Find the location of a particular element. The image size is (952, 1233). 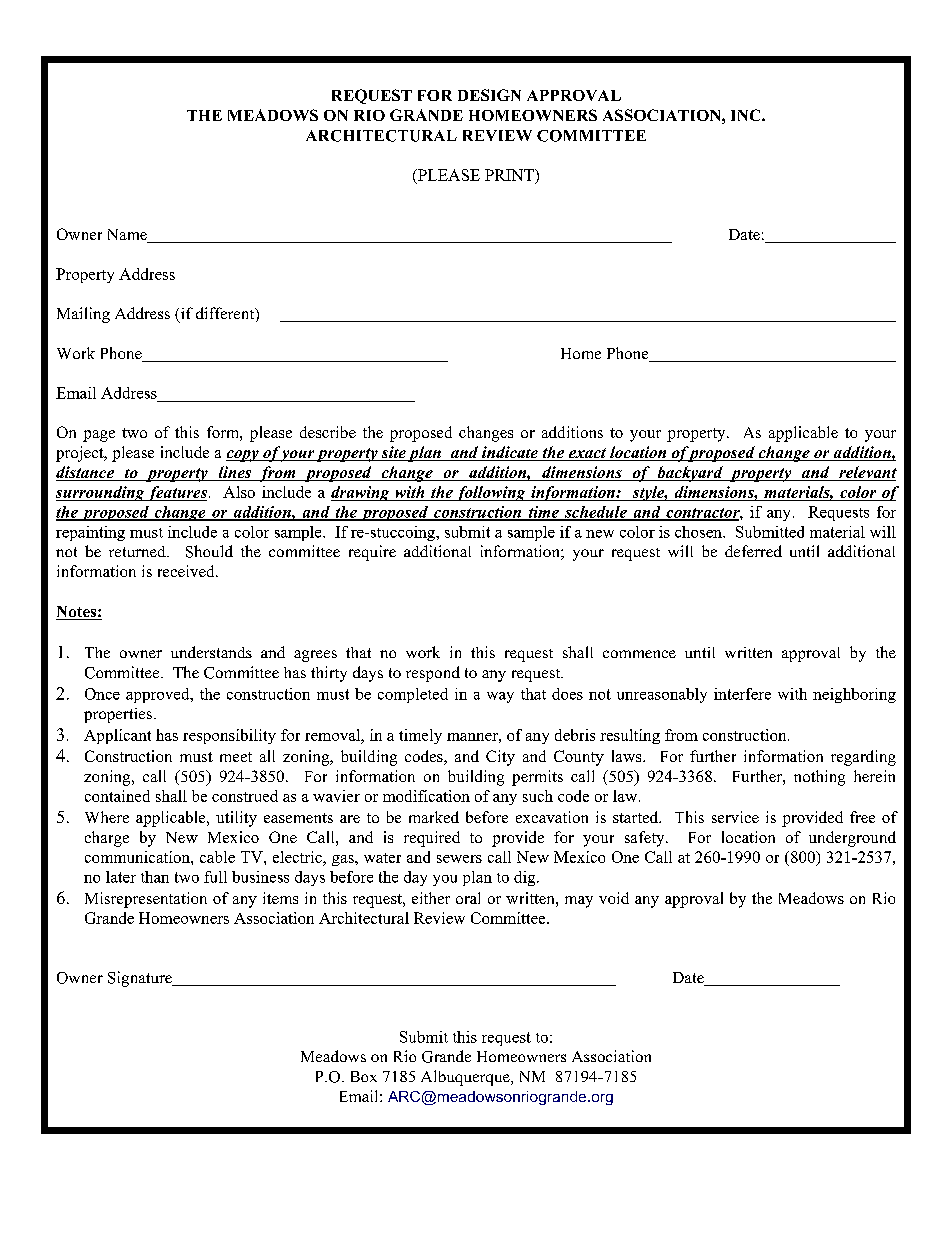

indicate is located at coordinates (510, 453).
